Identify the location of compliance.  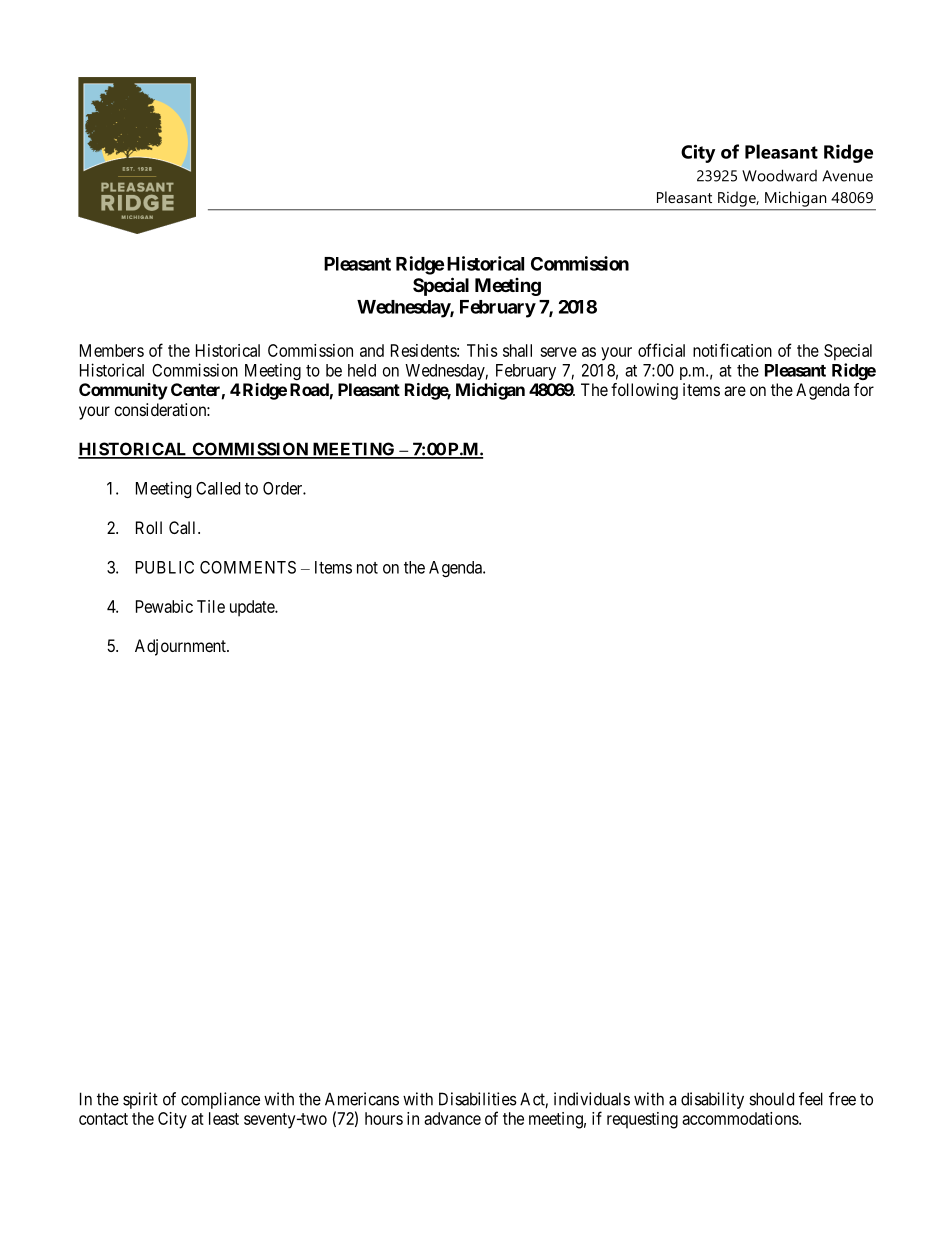
(220, 1100).
